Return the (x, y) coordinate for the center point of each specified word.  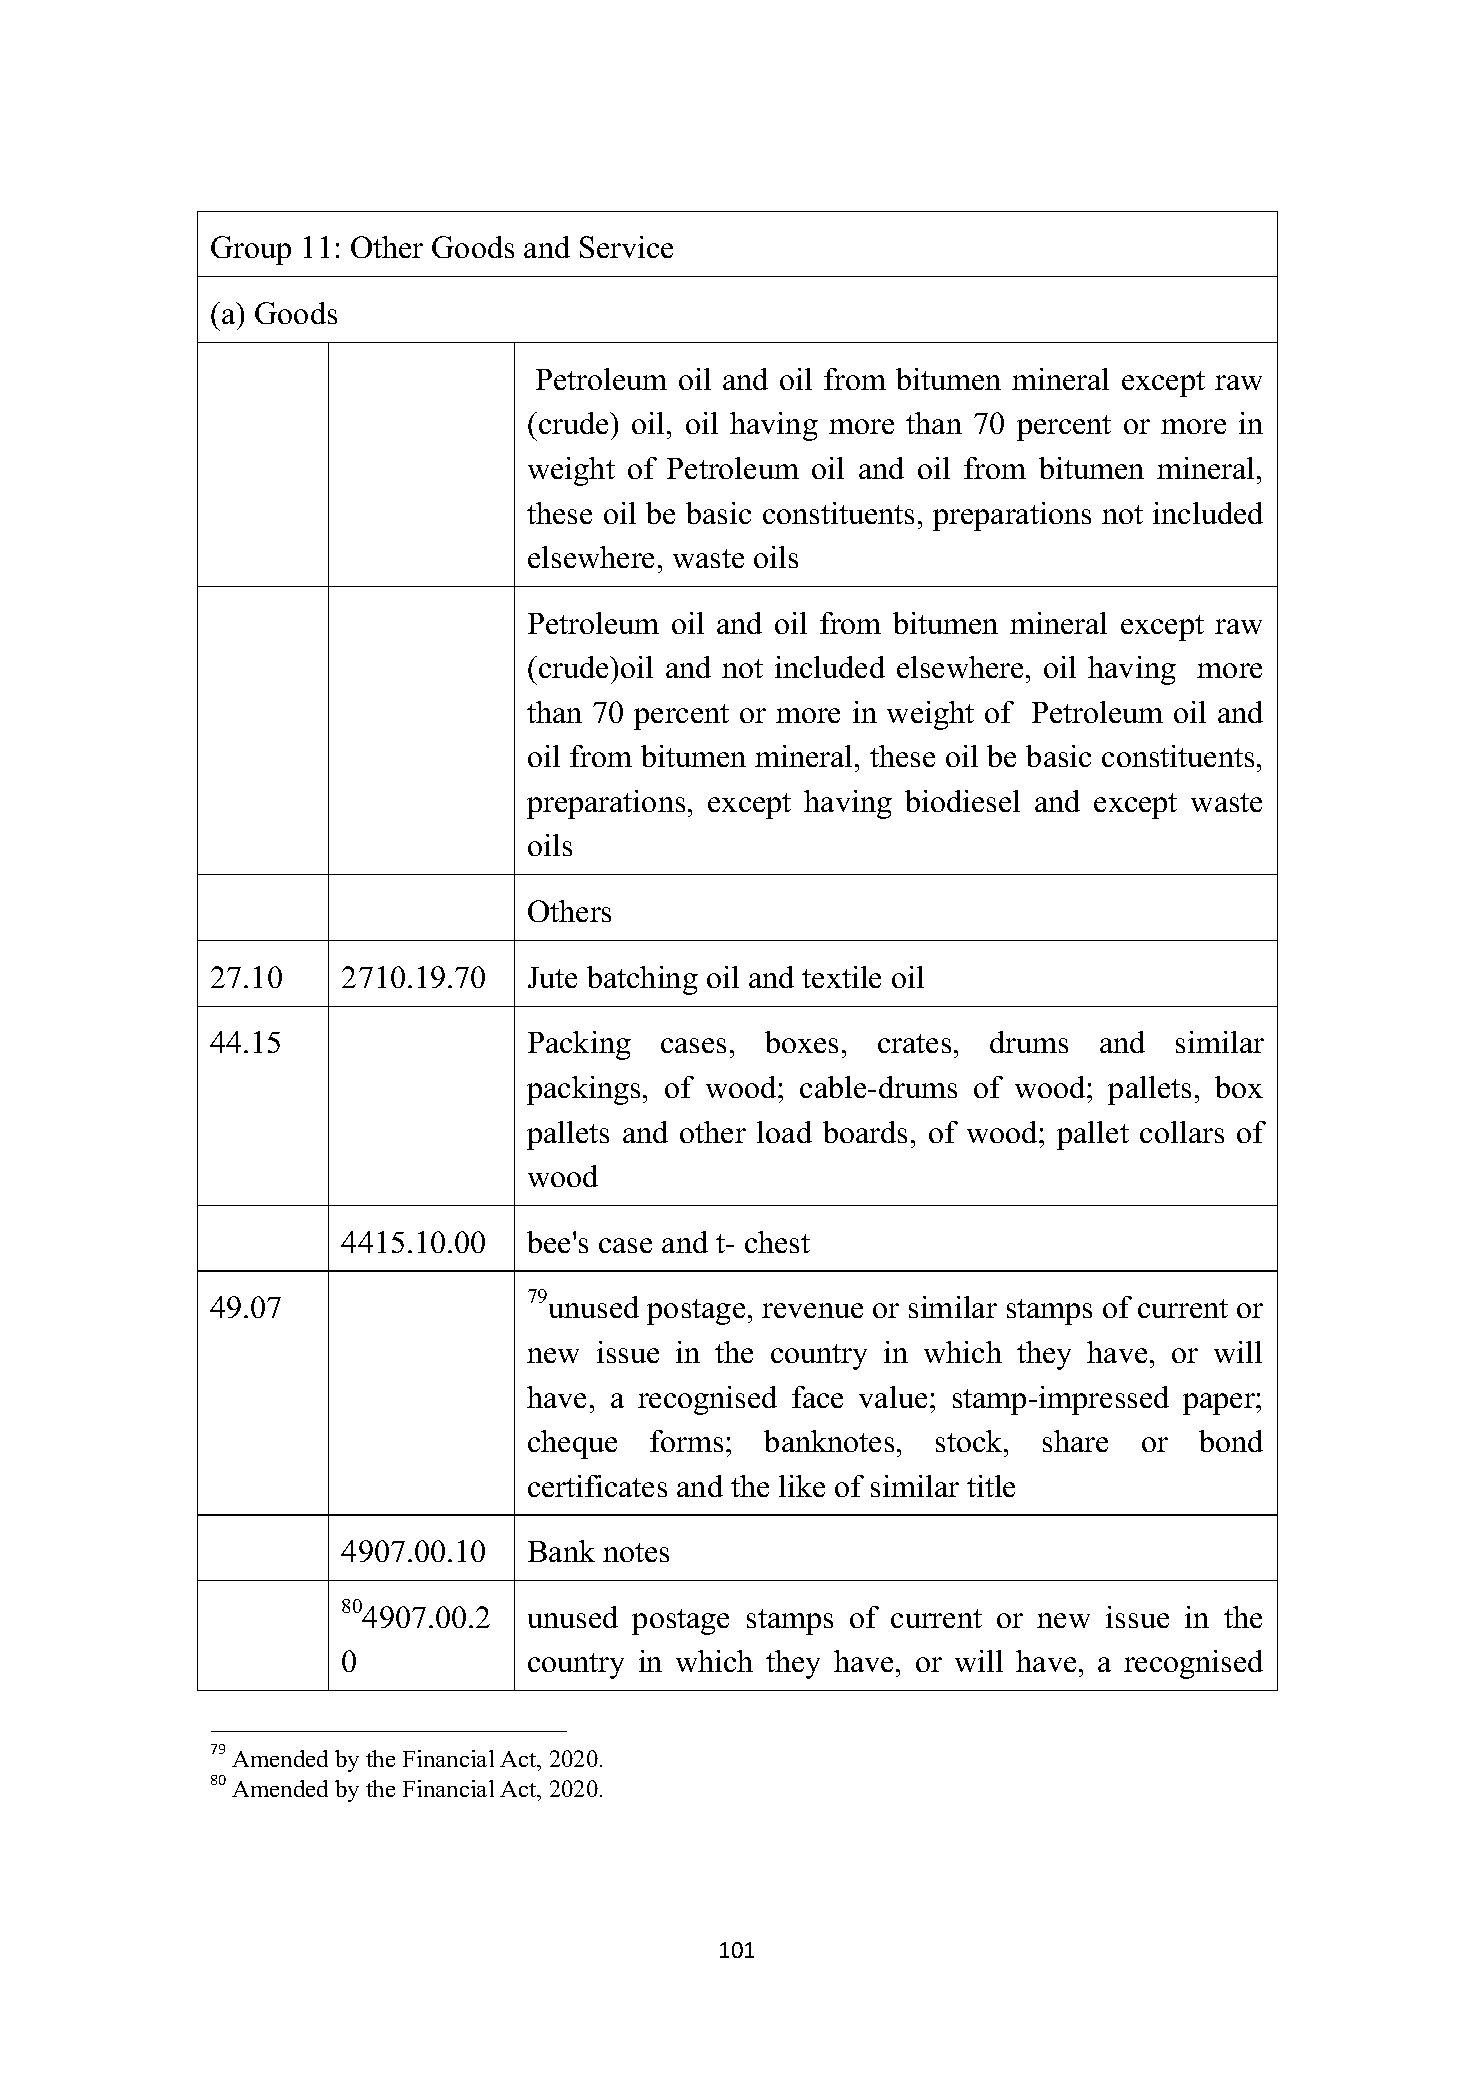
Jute (552, 977)
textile (841, 977)
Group (251, 250)
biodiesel (962, 801)
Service (626, 247)
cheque (572, 1444)
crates (914, 1043)
